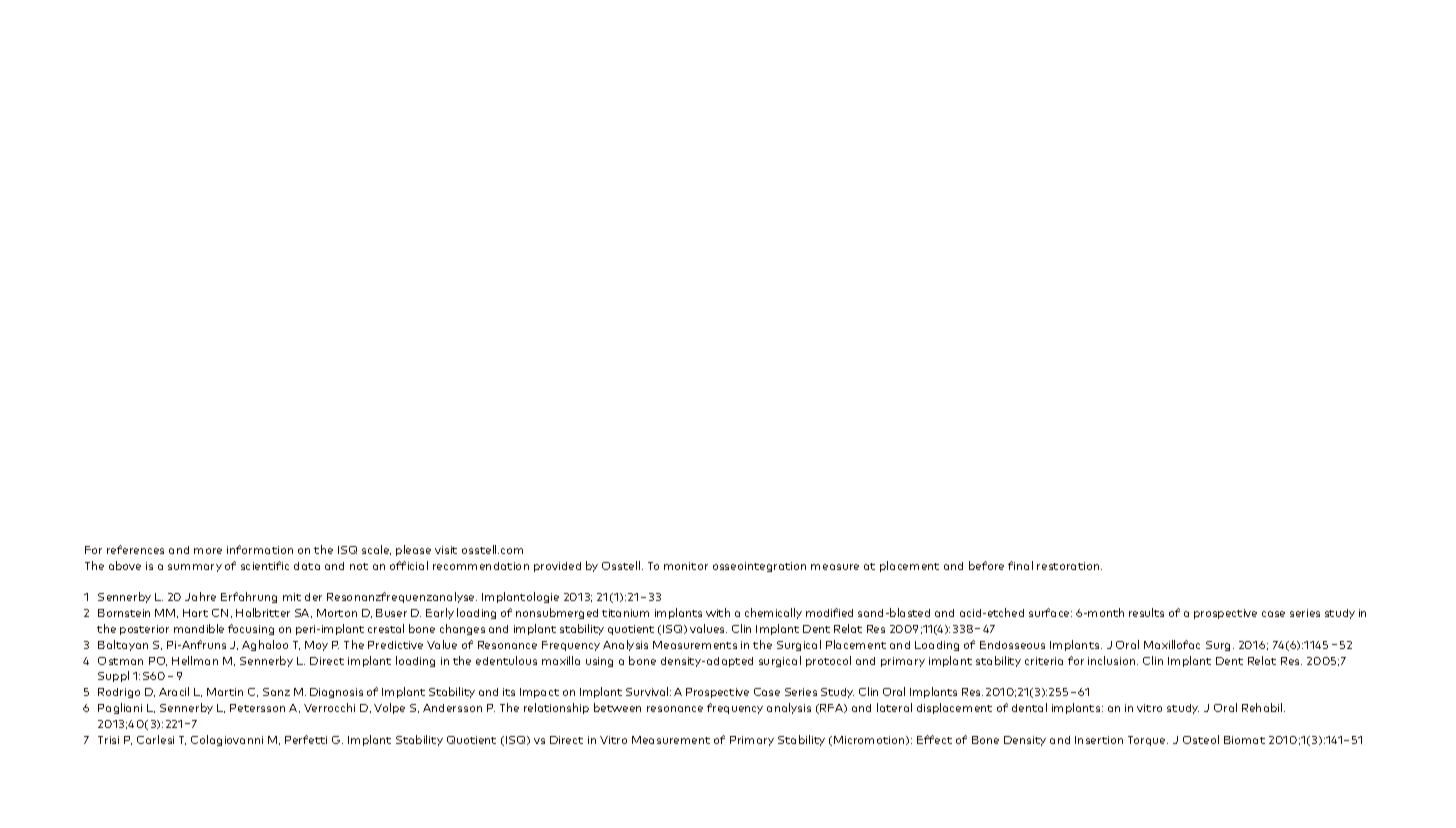 The width and height of the screenshot is (1456, 828). Describe the element at coordinates (625, 613) in the screenshot. I see `titanium` at that location.
